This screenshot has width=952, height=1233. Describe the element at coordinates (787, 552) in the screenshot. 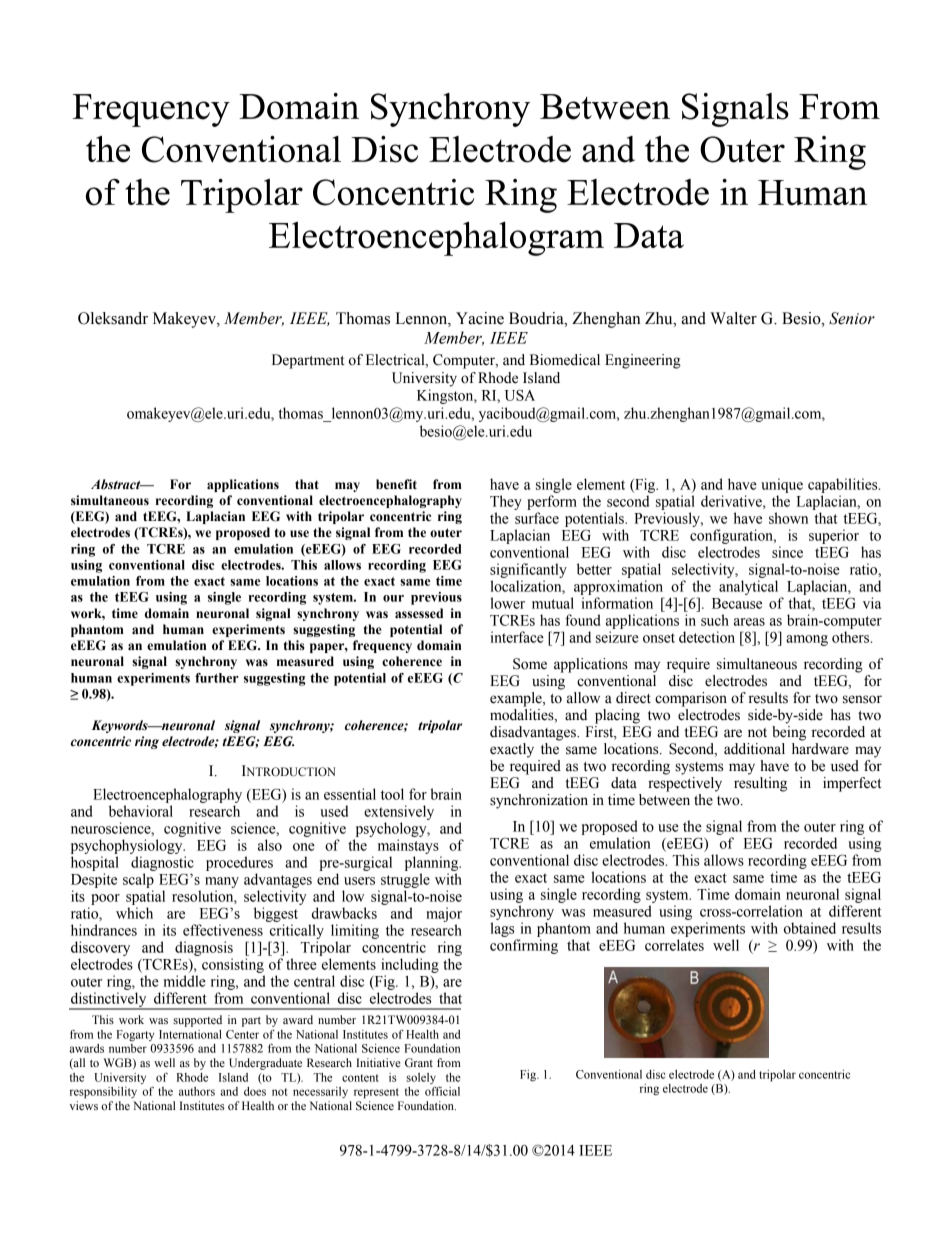

I see `since` at that location.
